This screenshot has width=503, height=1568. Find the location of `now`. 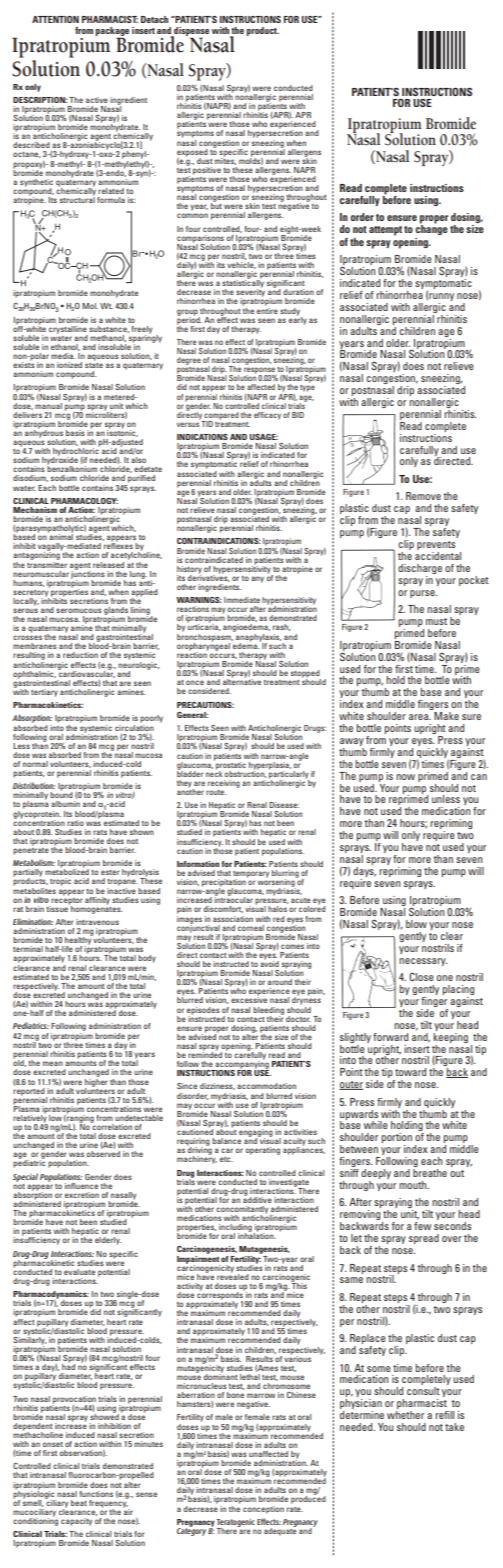

now is located at coordinates (405, 777).
